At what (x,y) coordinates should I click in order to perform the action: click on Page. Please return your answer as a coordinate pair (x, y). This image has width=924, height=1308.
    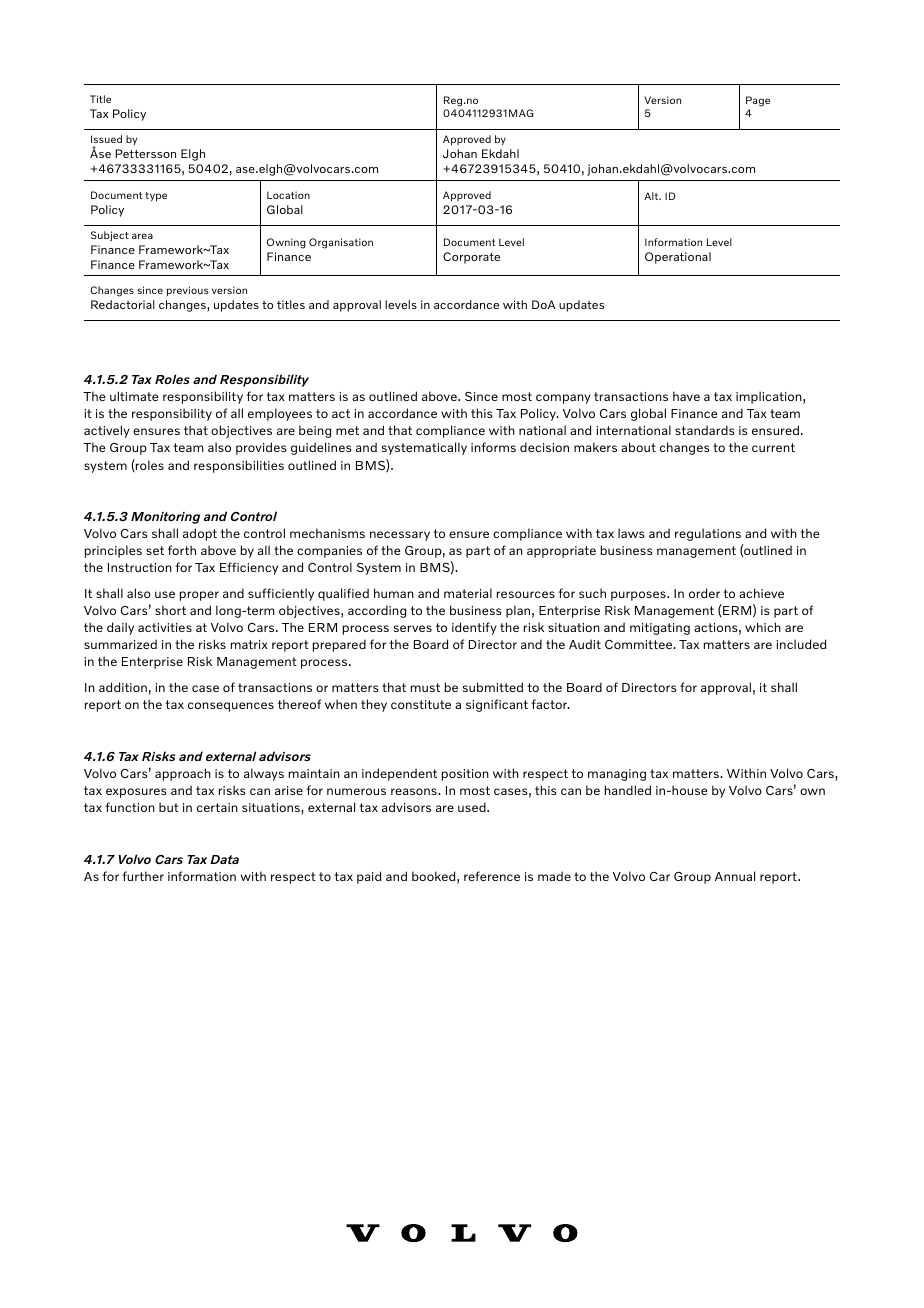
    Looking at the image, I should click on (758, 101).
